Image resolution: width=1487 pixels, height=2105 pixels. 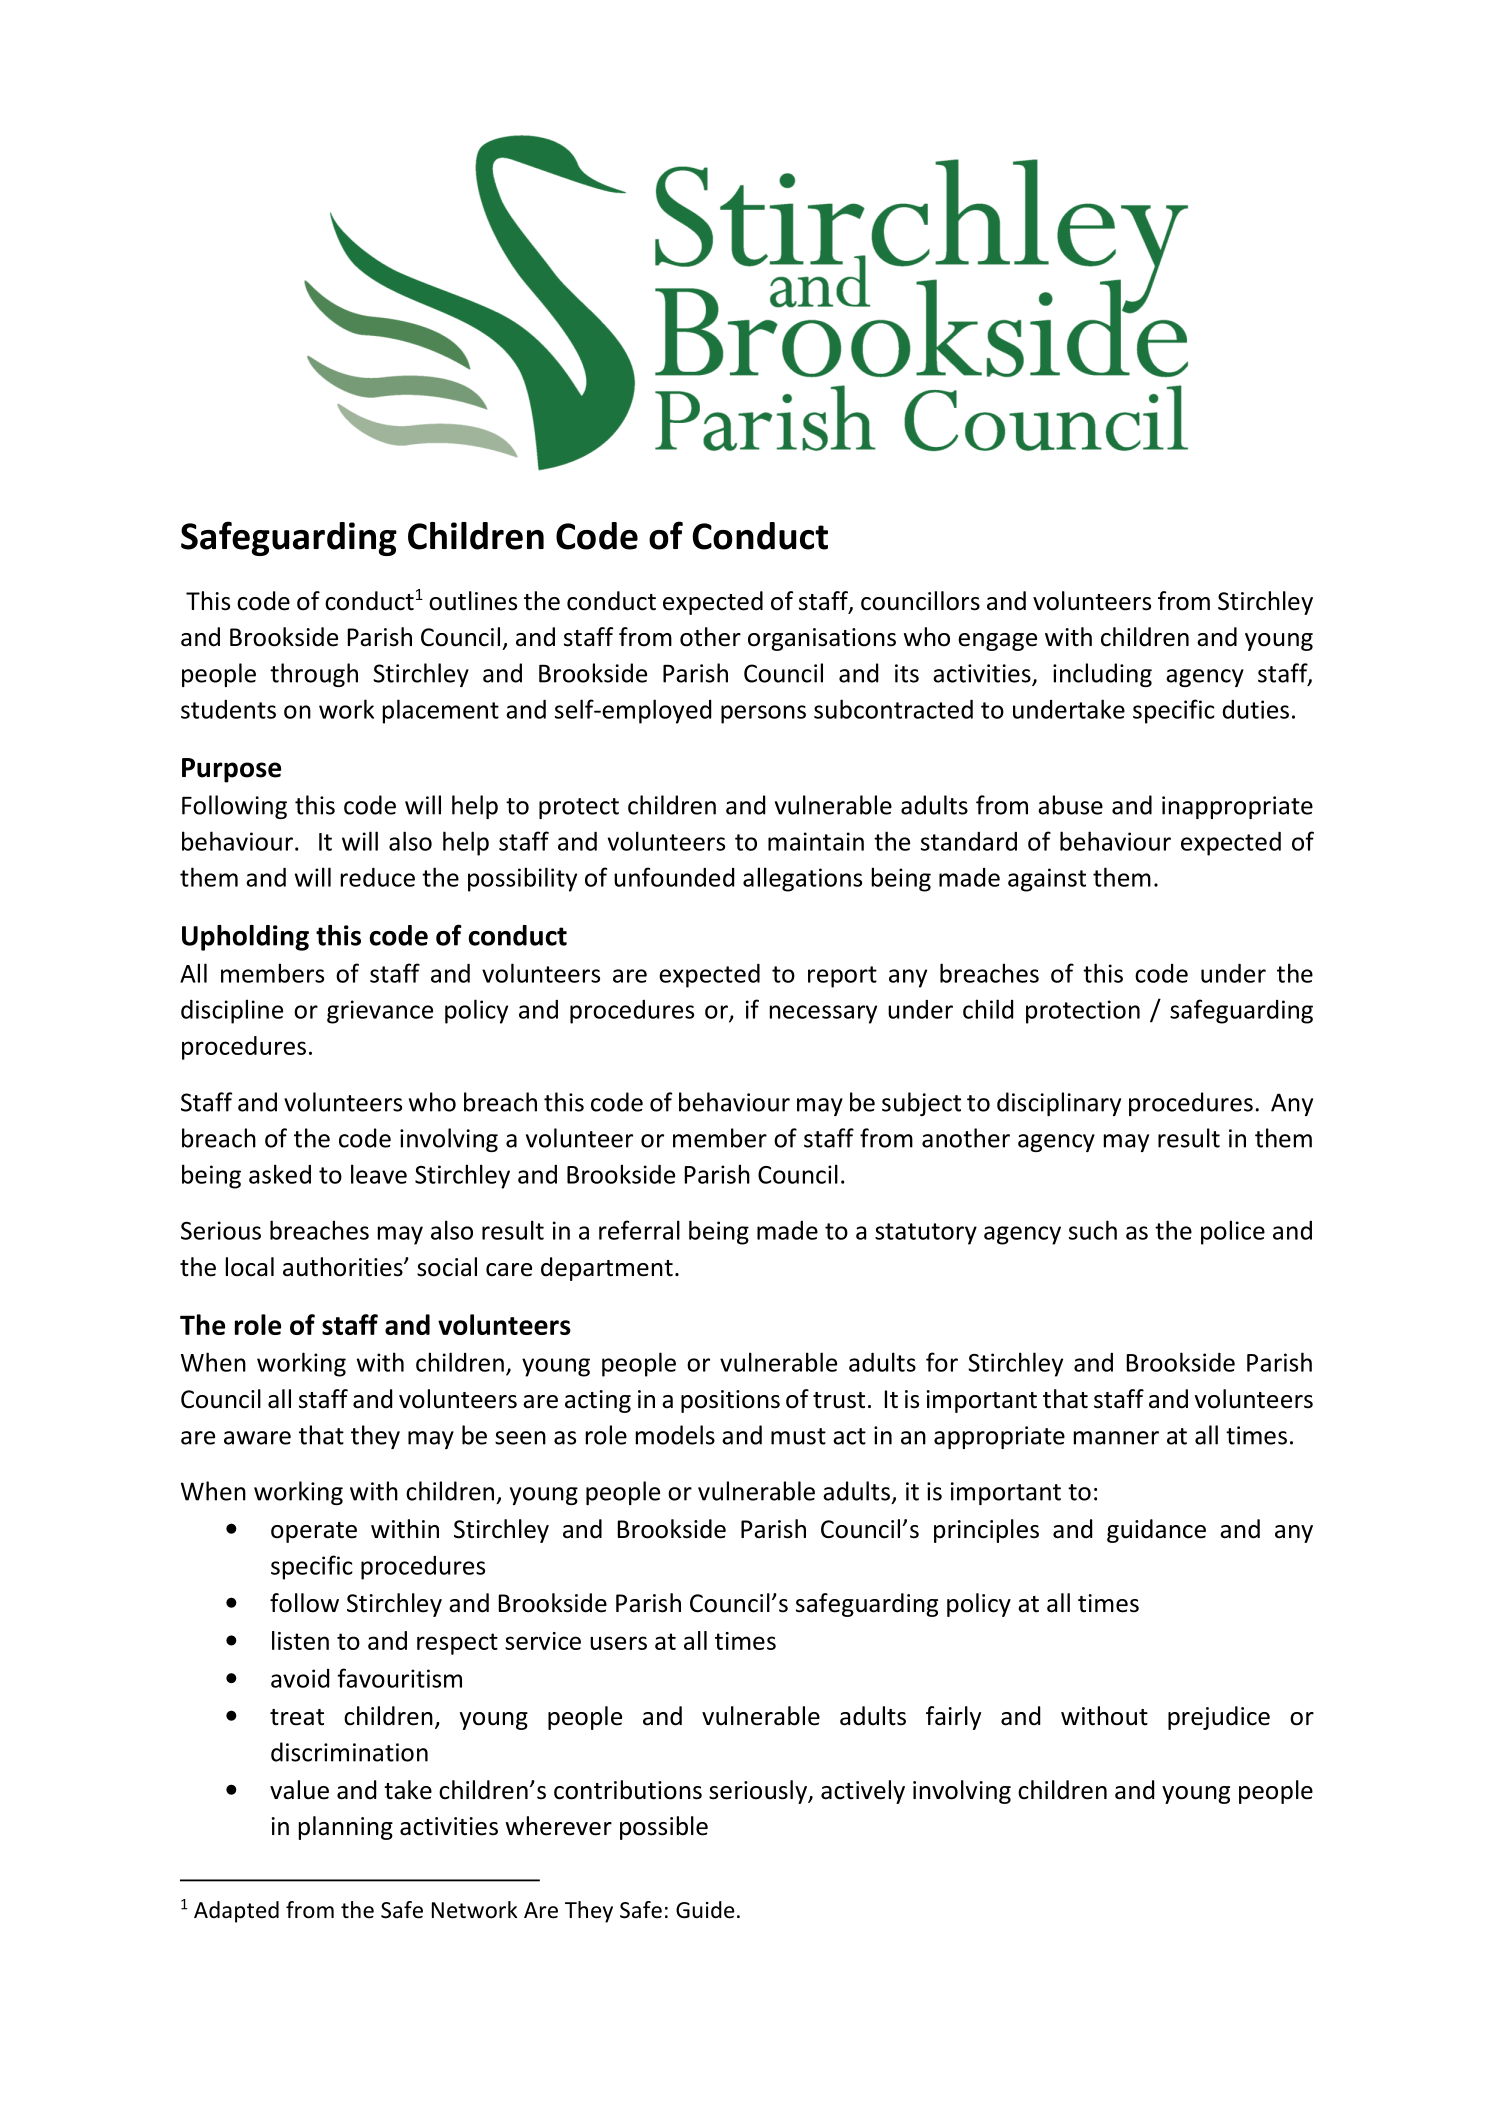 I want to click on authorities, so click(x=344, y=1267).
